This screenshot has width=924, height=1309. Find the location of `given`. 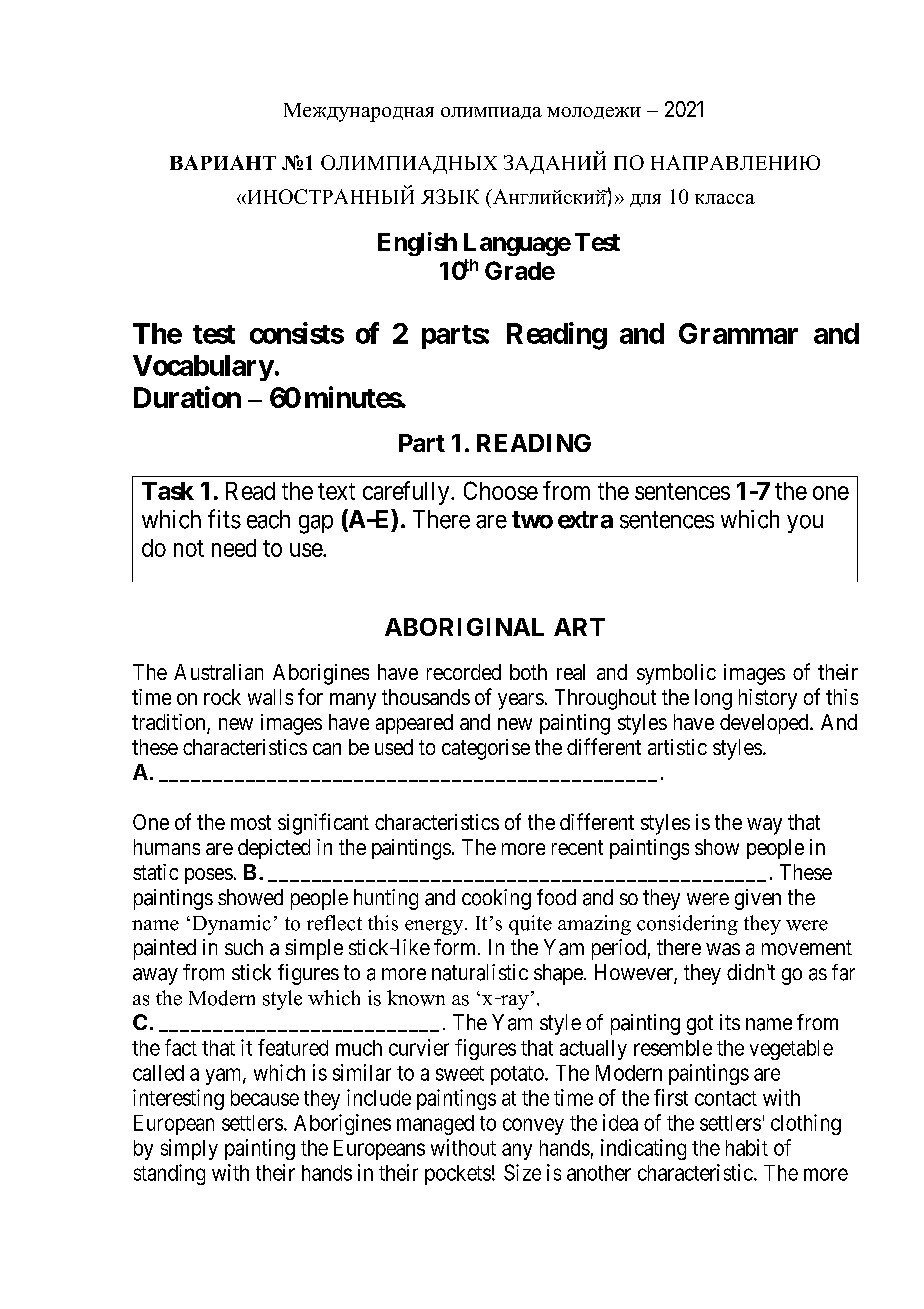

given is located at coordinates (758, 899).
